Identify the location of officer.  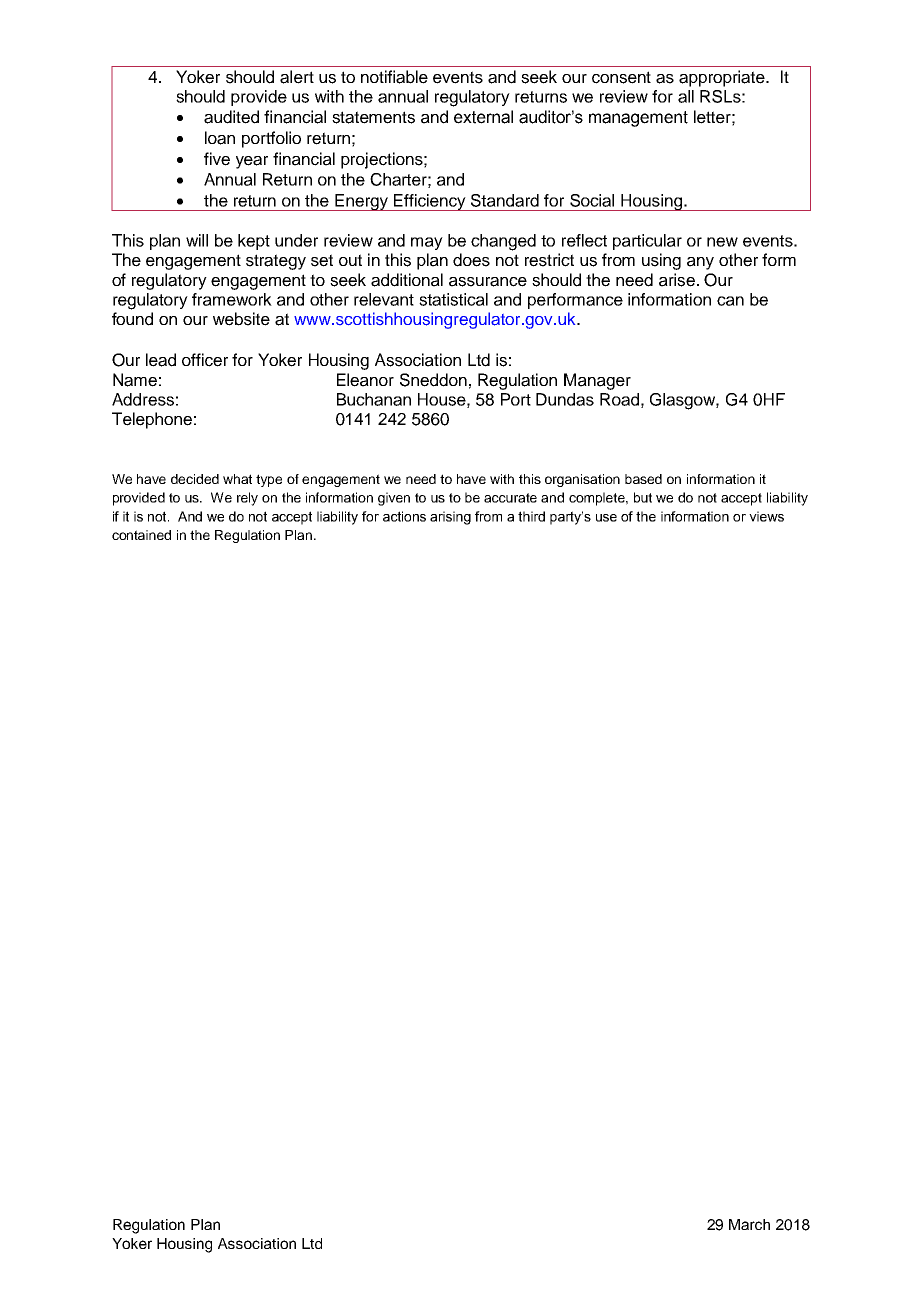
(205, 360).
